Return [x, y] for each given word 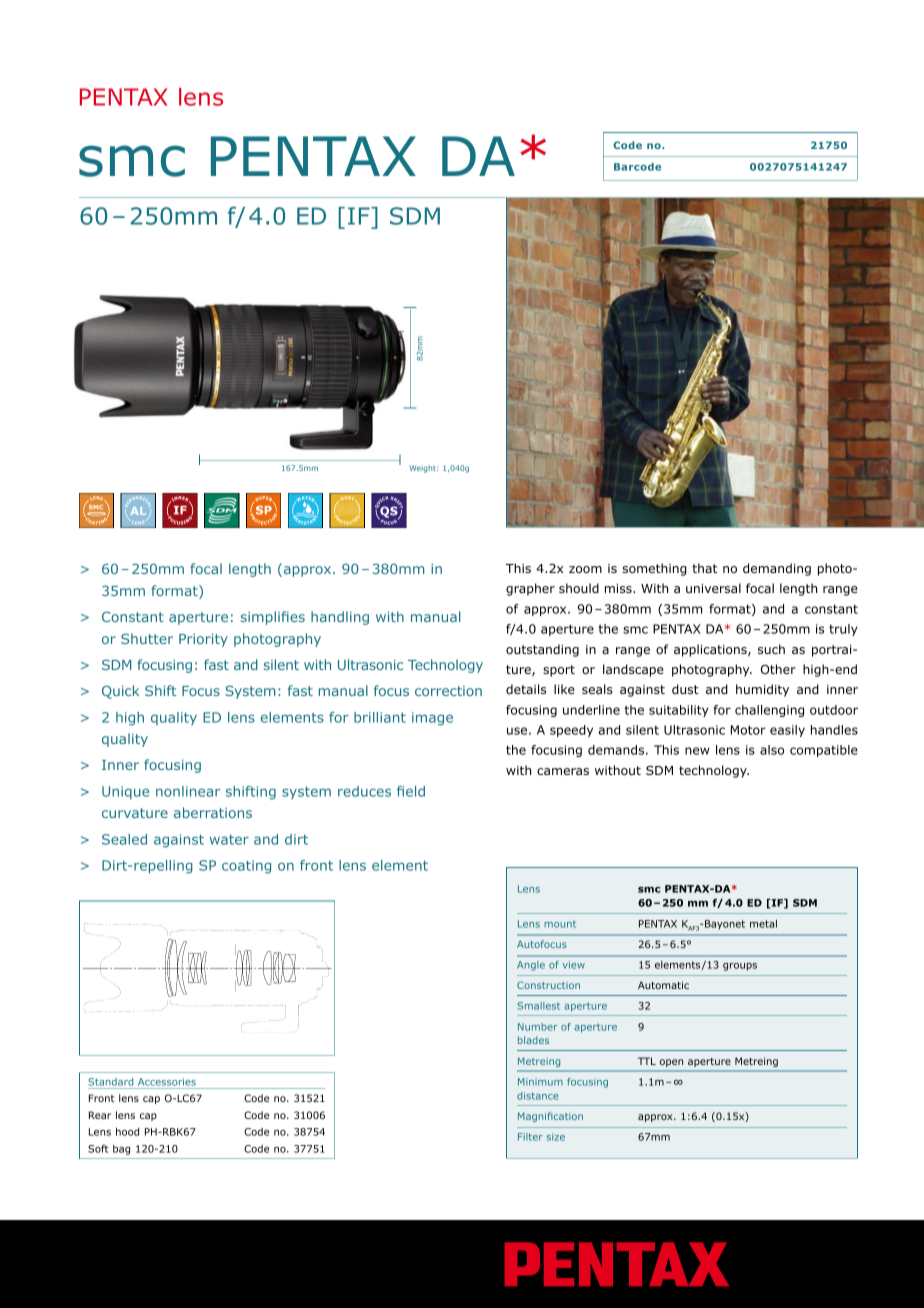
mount [560, 924]
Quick [120, 692]
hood [127, 1132]
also [772, 750]
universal [713, 588]
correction [448, 691]
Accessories [167, 1082]
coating [246, 867]
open [671, 1063]
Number [538, 1027]
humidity [762, 690]
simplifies [273, 618]
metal [763, 924]
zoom [585, 569]
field [411, 791]
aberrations [213, 812]
